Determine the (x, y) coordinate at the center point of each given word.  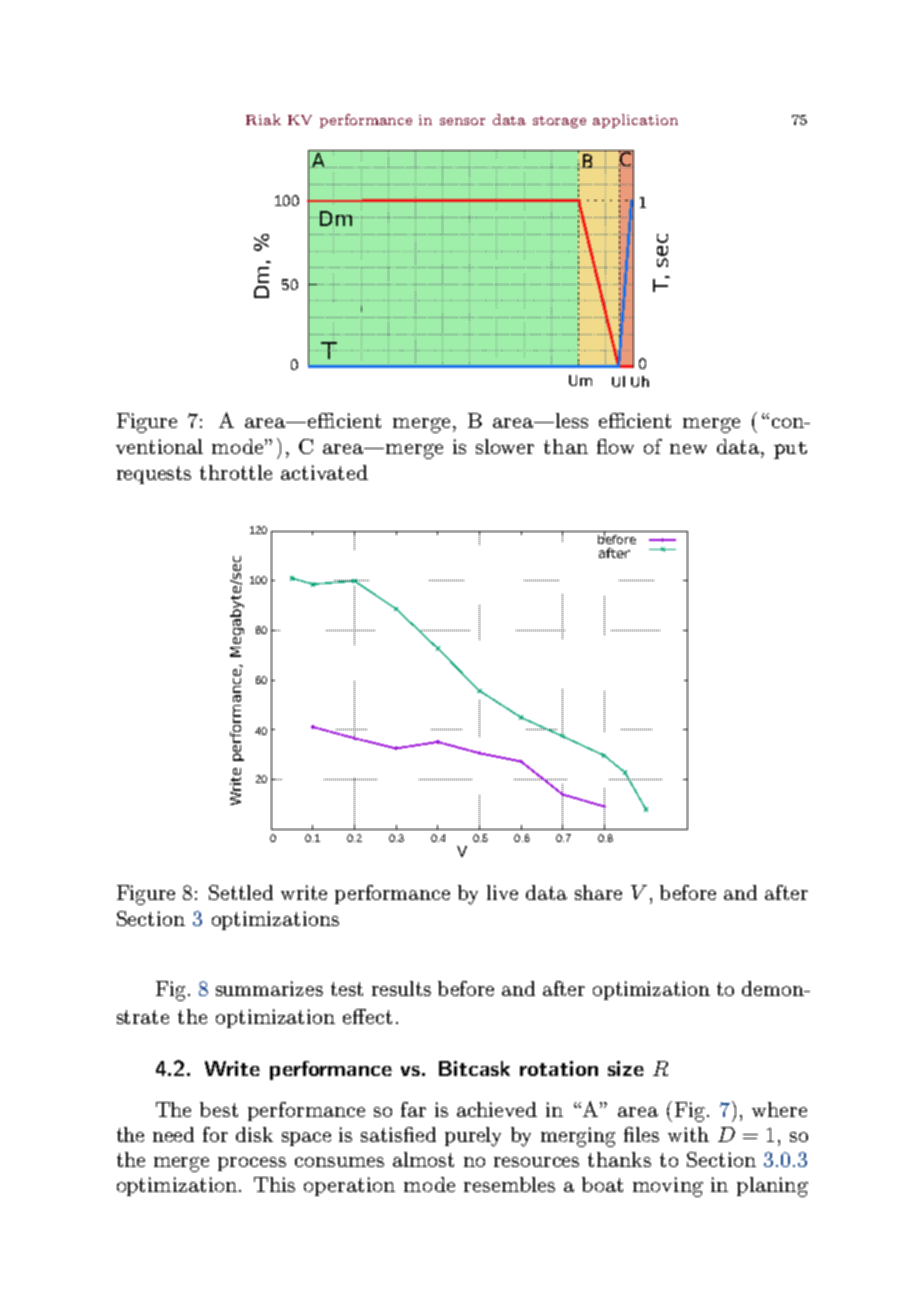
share (598, 892)
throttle (236, 472)
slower (505, 446)
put (790, 450)
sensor (462, 121)
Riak (263, 119)
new (688, 449)
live (502, 892)
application (635, 121)
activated (324, 472)
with (688, 1134)
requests (154, 475)
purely (473, 1137)
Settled (241, 892)
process (252, 1164)
